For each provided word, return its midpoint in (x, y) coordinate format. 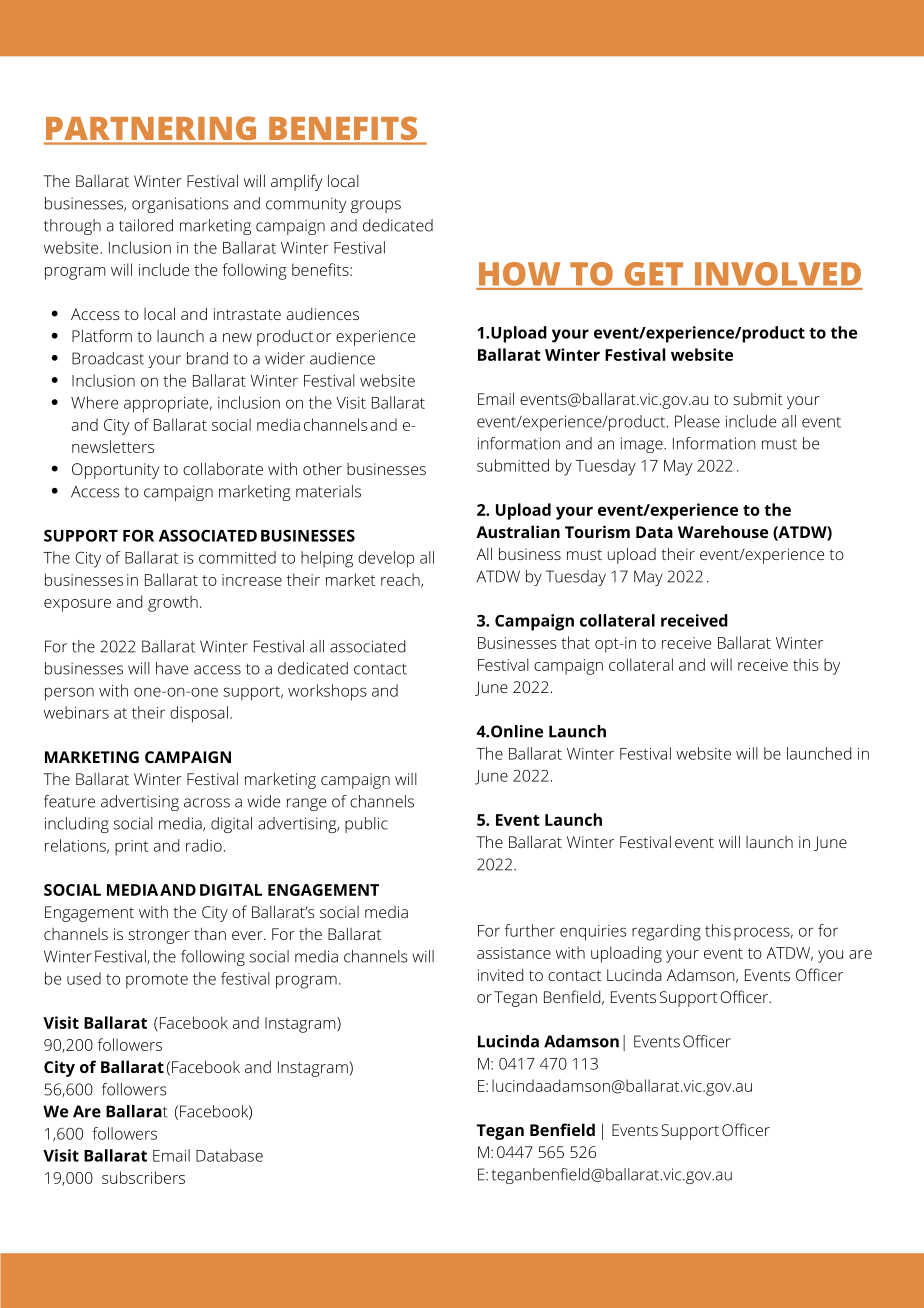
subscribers (143, 1177)
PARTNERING (151, 128)
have (172, 668)
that (575, 642)
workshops (327, 692)
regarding (666, 932)
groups (376, 206)
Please (697, 421)
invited (500, 975)
